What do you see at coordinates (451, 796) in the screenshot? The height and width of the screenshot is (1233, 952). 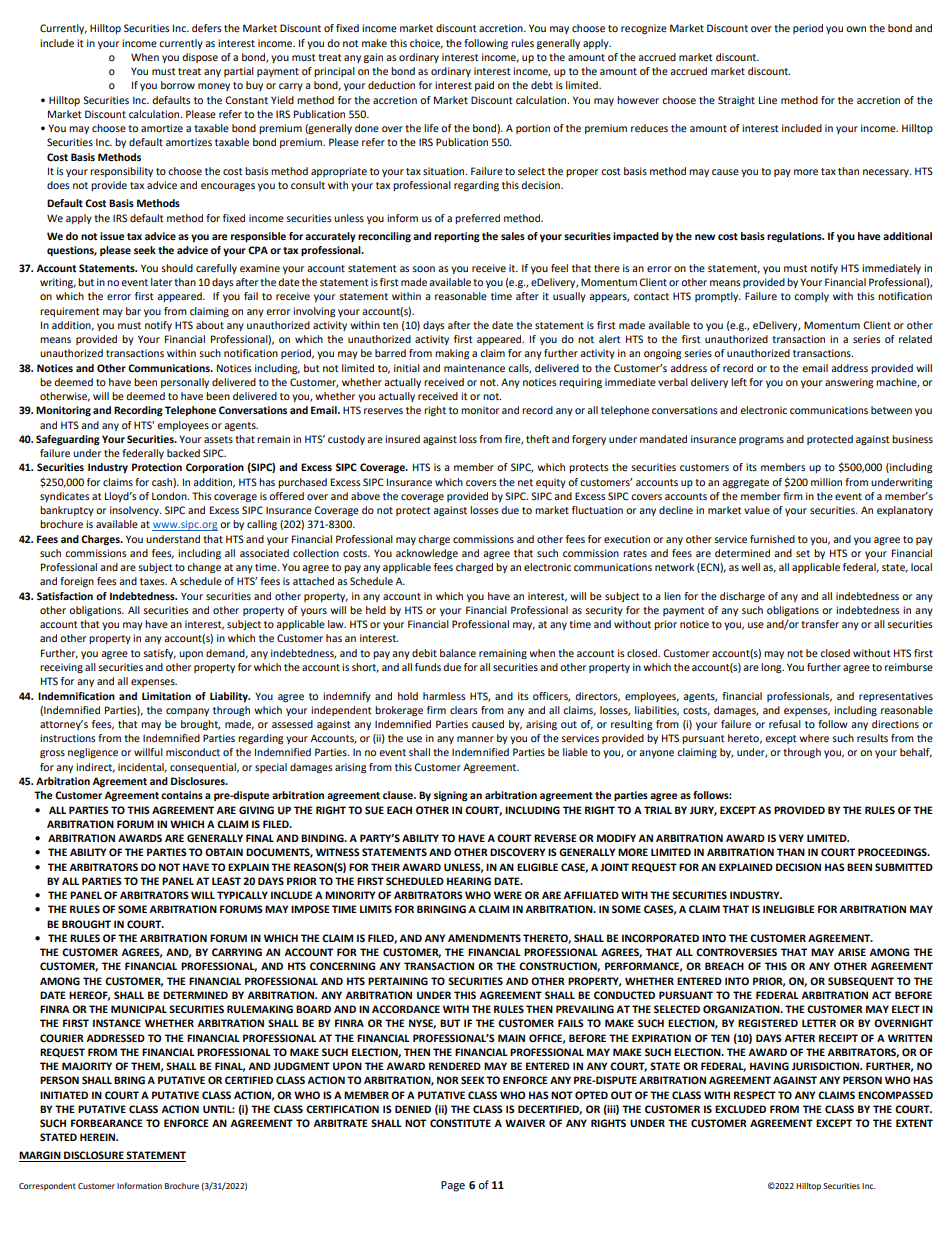 I see `signing` at bounding box center [451, 796].
